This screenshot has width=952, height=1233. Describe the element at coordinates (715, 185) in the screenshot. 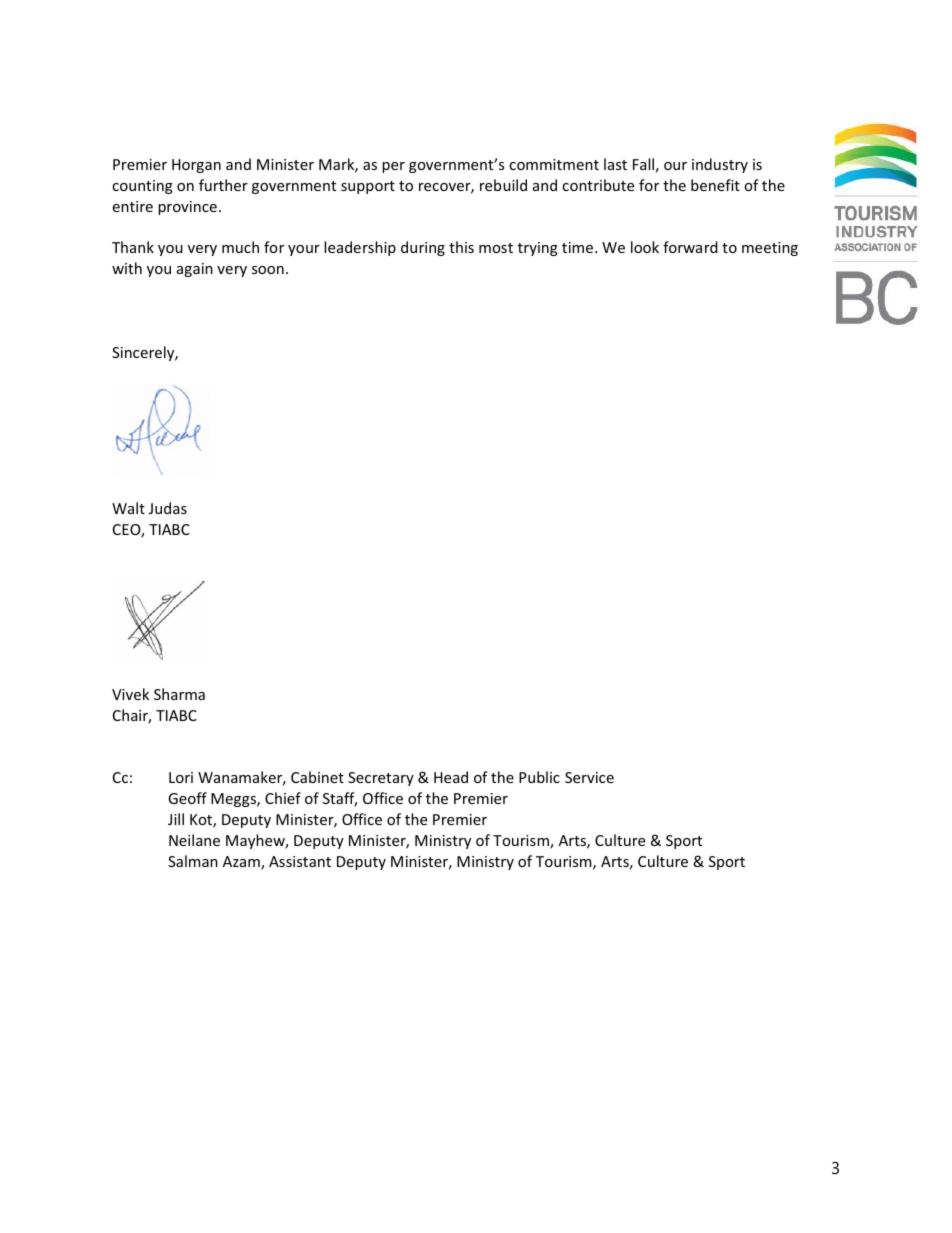

I see `benefit` at that location.
